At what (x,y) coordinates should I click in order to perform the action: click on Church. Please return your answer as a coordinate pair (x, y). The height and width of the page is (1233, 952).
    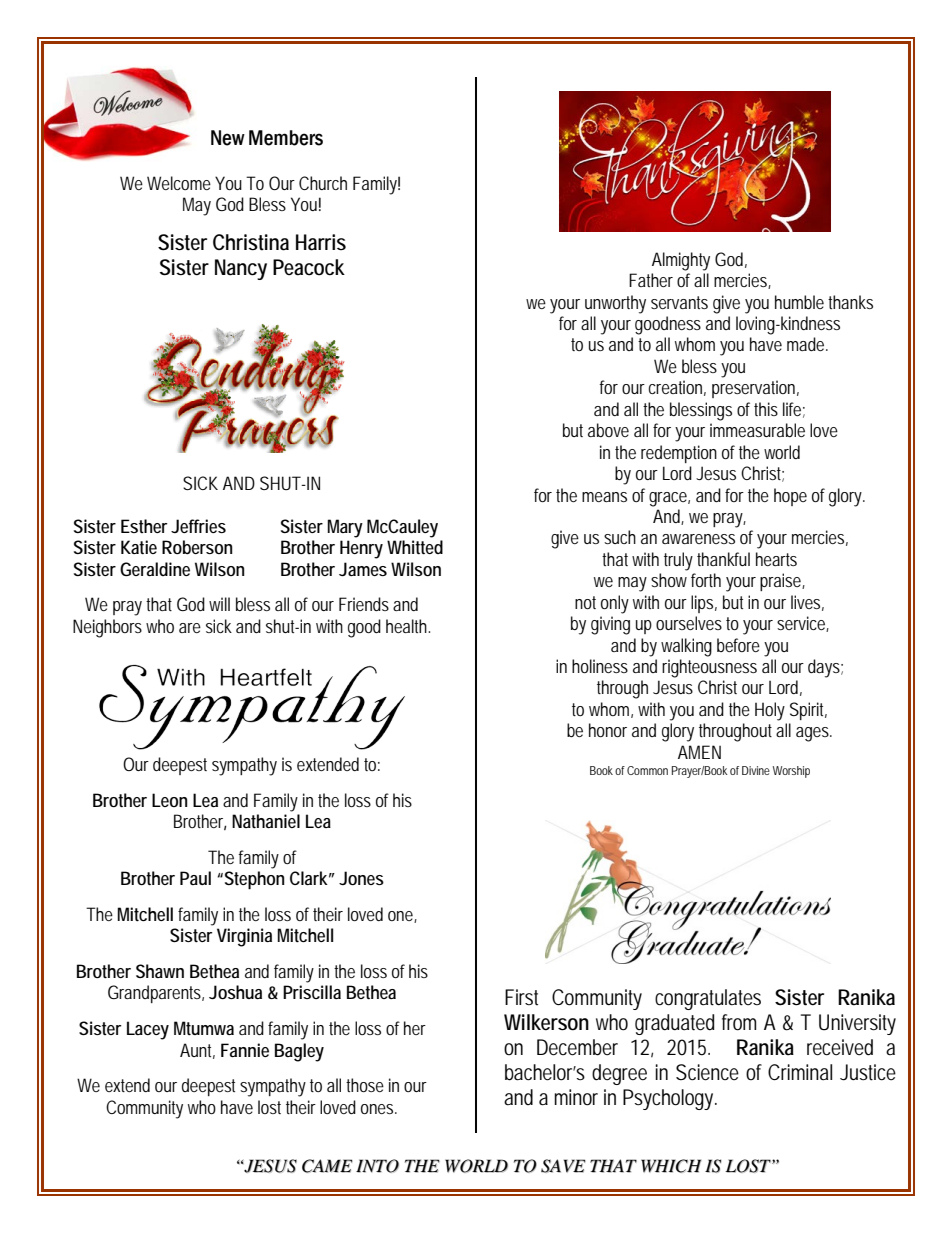
    Looking at the image, I should click on (323, 183).
